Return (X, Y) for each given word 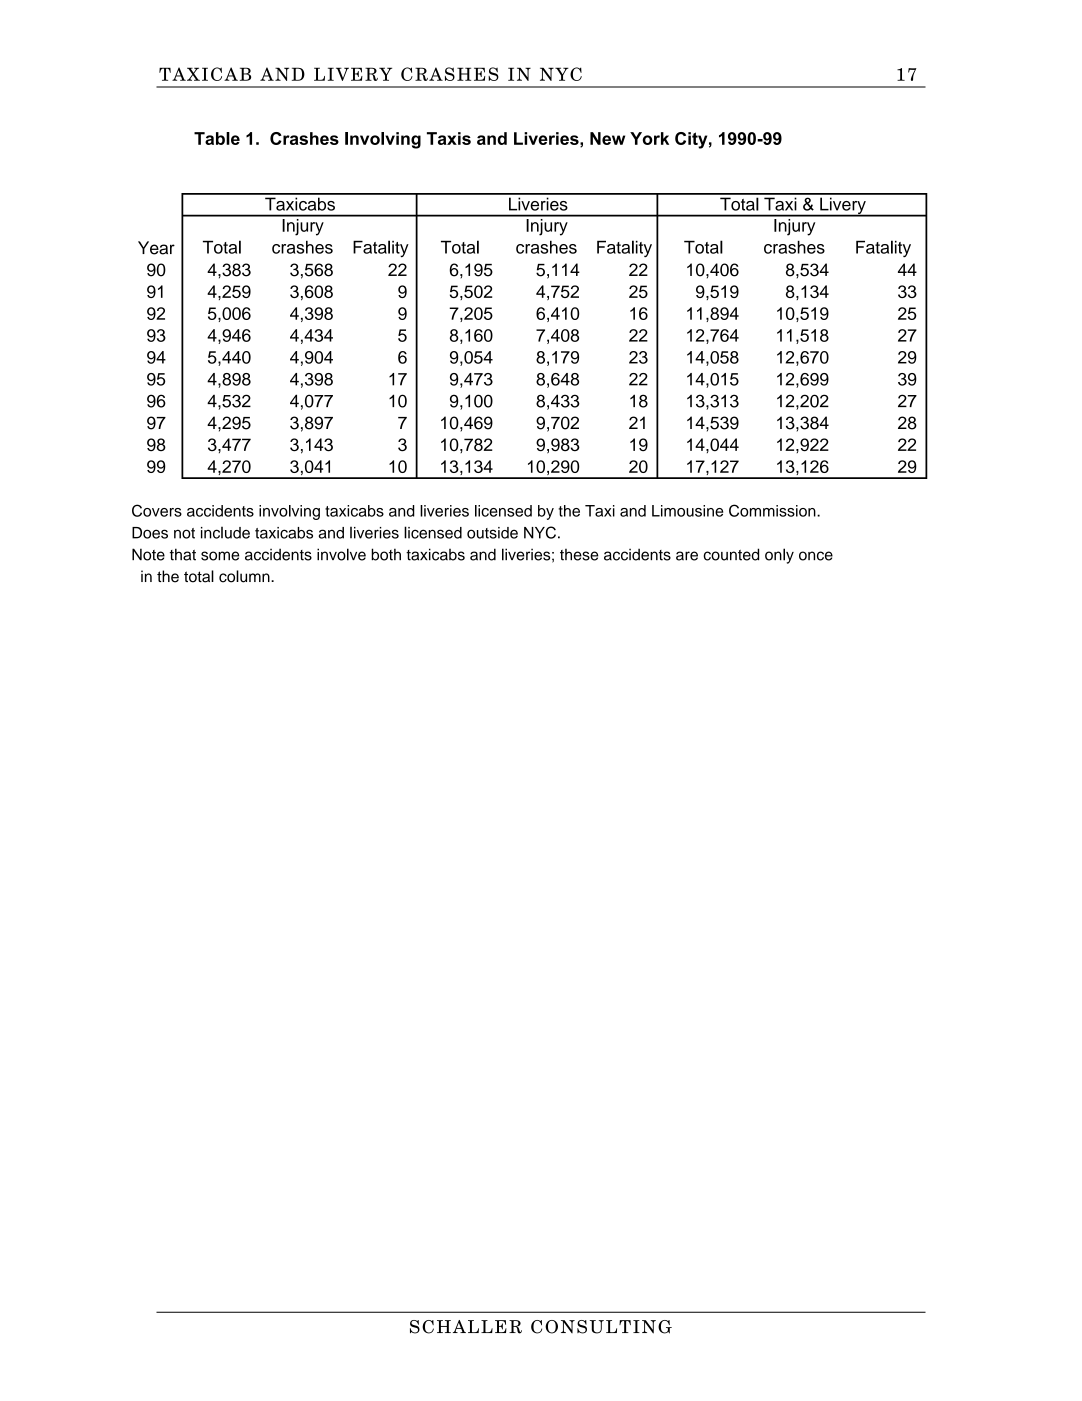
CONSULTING (601, 1327)
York (649, 138)
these (579, 555)
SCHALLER (466, 1327)
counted (731, 554)
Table (217, 138)
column (245, 576)
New (607, 138)
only (779, 556)
